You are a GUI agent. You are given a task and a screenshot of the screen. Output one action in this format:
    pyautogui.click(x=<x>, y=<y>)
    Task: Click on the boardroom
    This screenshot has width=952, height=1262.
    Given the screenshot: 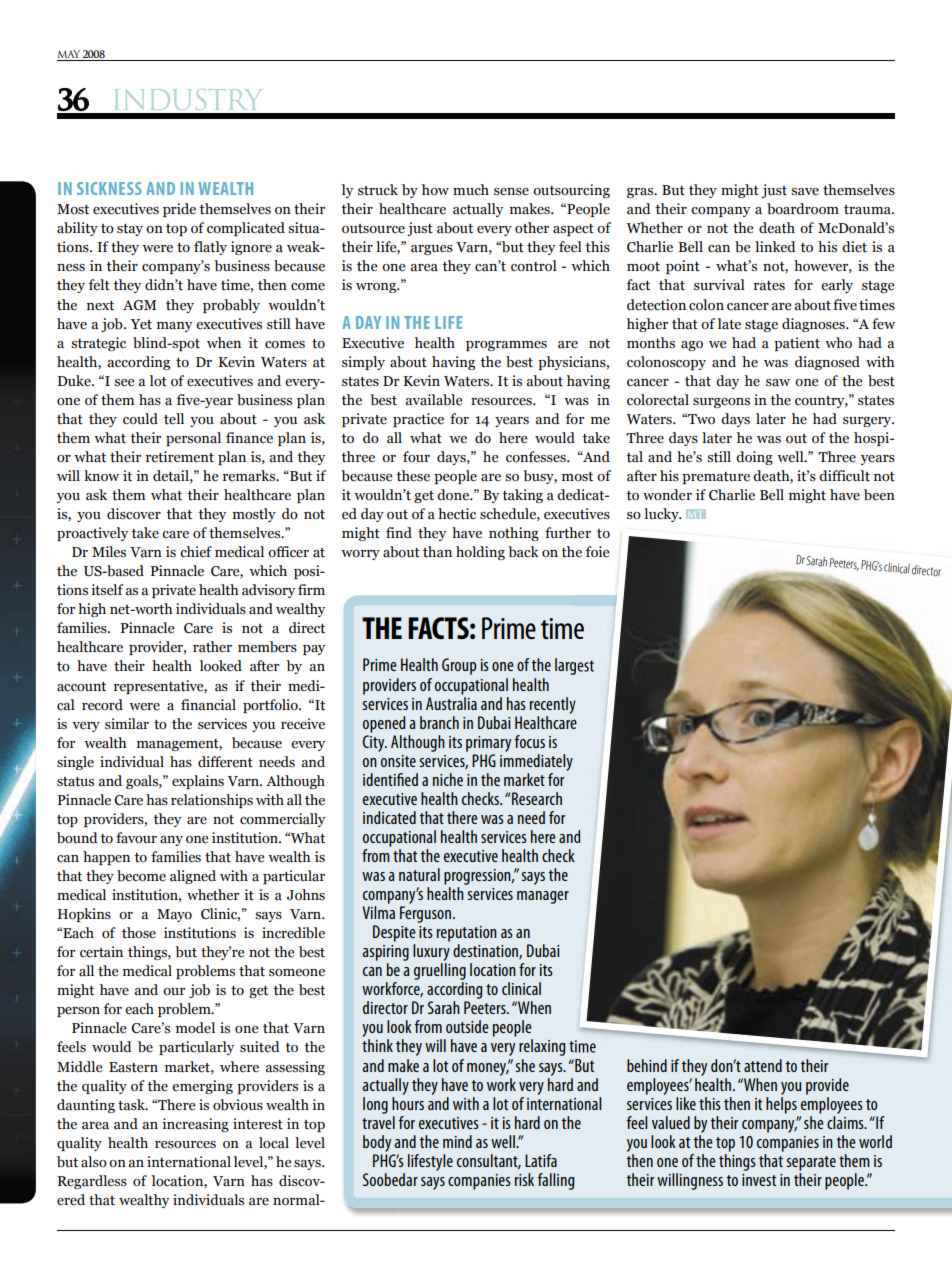 What is the action you would take?
    pyautogui.click(x=803, y=209)
